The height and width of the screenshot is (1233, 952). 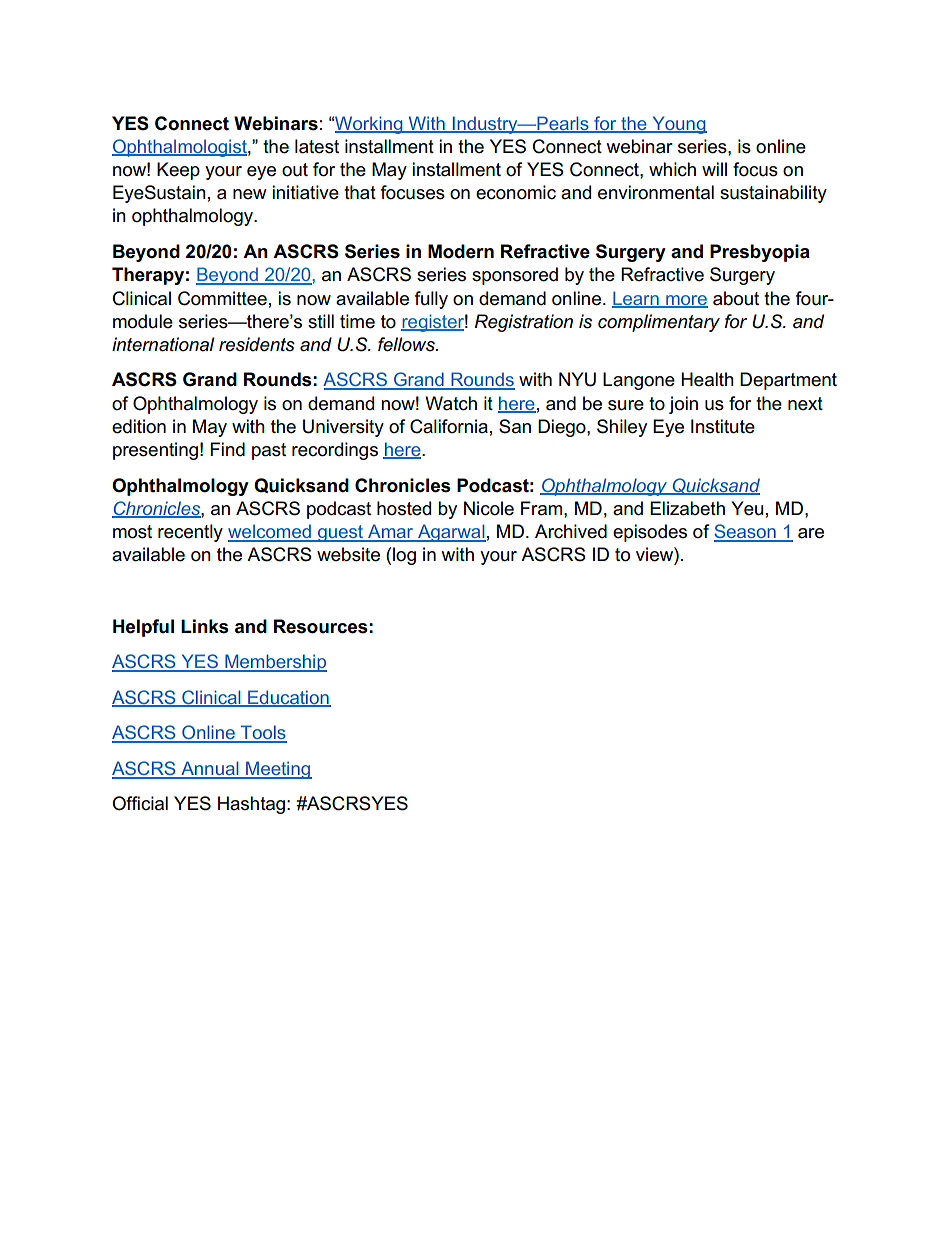 I want to click on Education, so click(x=288, y=698).
